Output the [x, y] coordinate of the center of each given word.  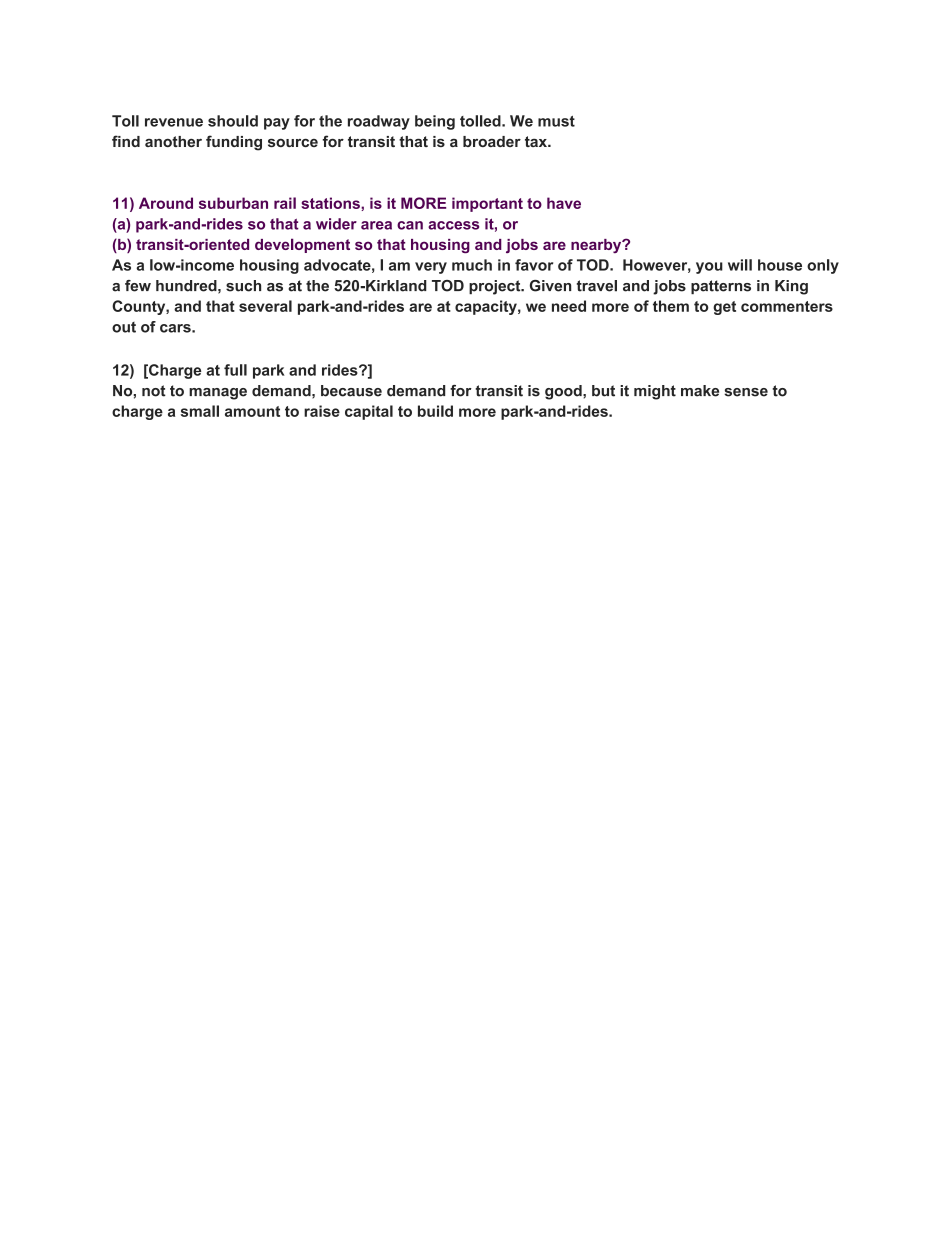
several [265, 306]
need [569, 306]
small [200, 411]
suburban [233, 203]
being [435, 122]
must [556, 121]
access [453, 225]
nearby [597, 246]
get [724, 308]
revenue [174, 122]
